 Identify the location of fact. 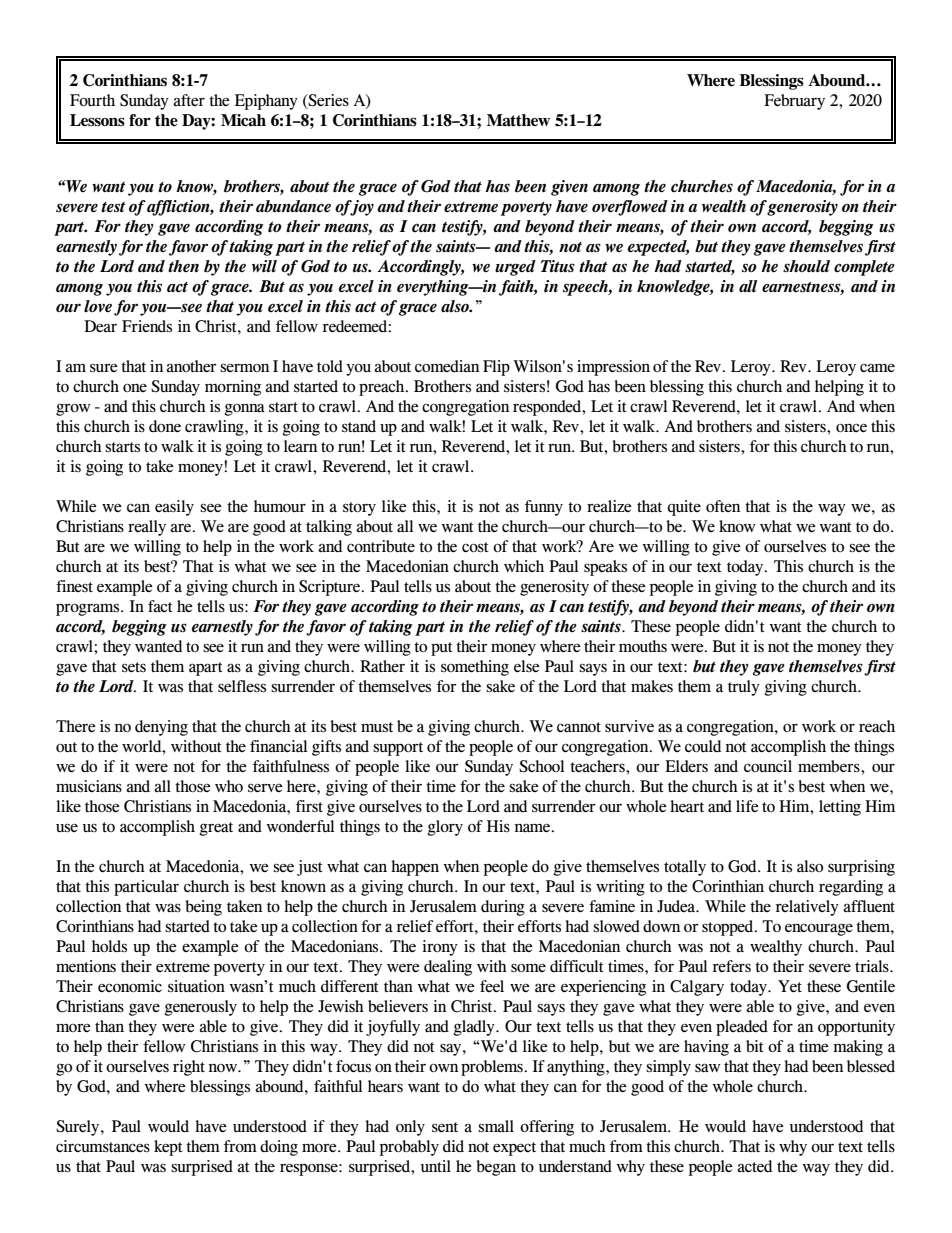
(160, 606).
